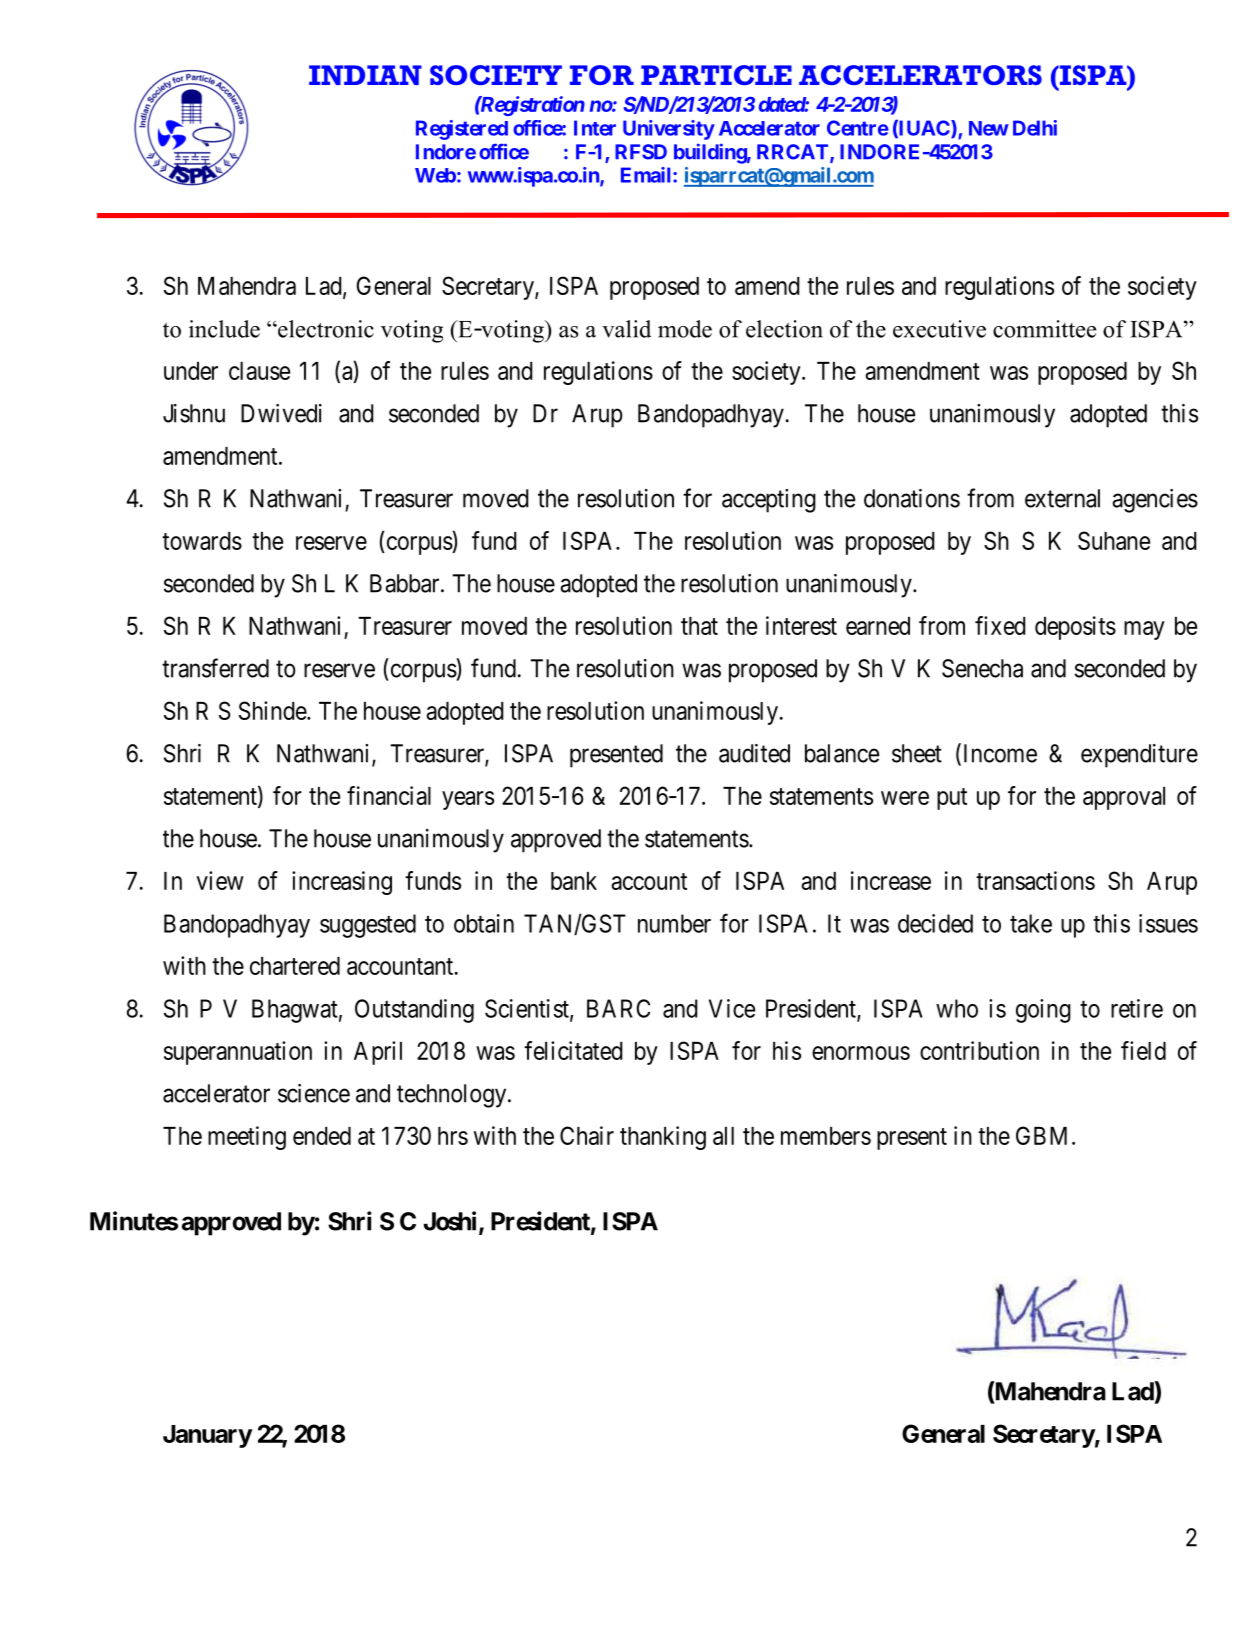 This screenshot has height=1626, width=1256. Describe the element at coordinates (215, 668) in the screenshot. I see `transferred` at that location.
